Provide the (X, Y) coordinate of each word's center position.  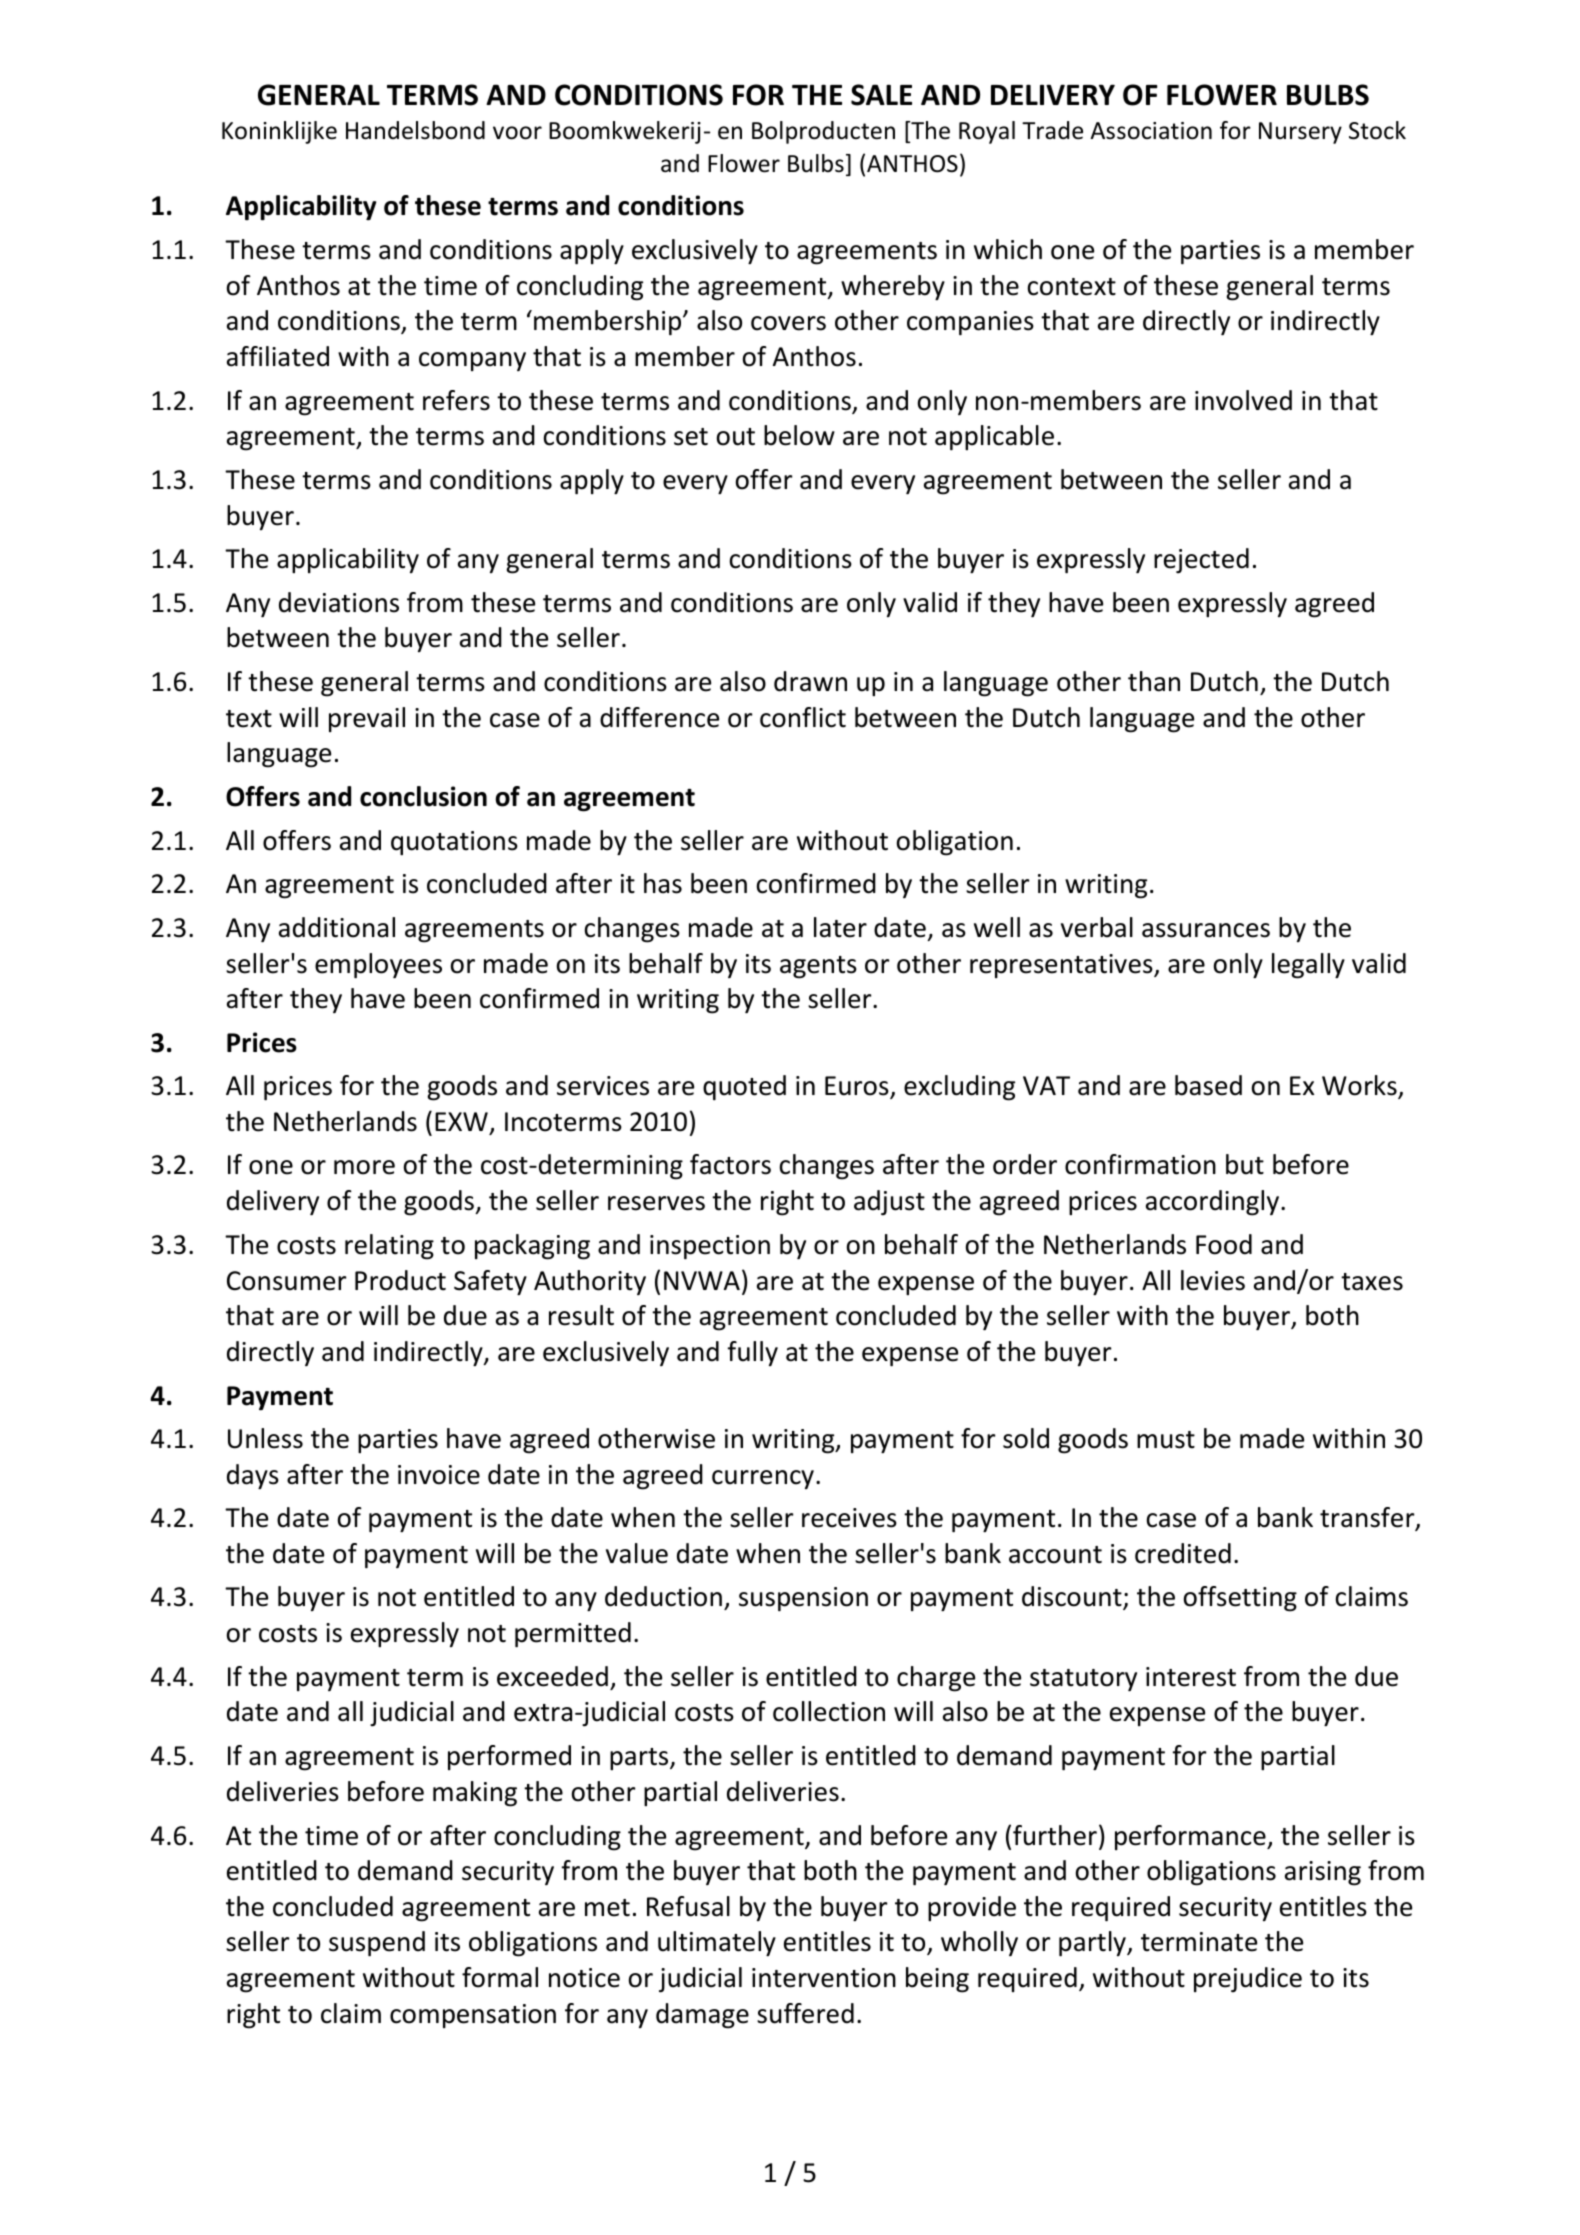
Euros (858, 1087)
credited (1183, 1553)
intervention (824, 1978)
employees (378, 965)
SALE (881, 95)
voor (517, 133)
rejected (1201, 561)
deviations (339, 602)
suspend (377, 1943)
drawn (810, 681)
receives (849, 1518)
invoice (439, 1475)
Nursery (1300, 133)
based (1208, 1085)
